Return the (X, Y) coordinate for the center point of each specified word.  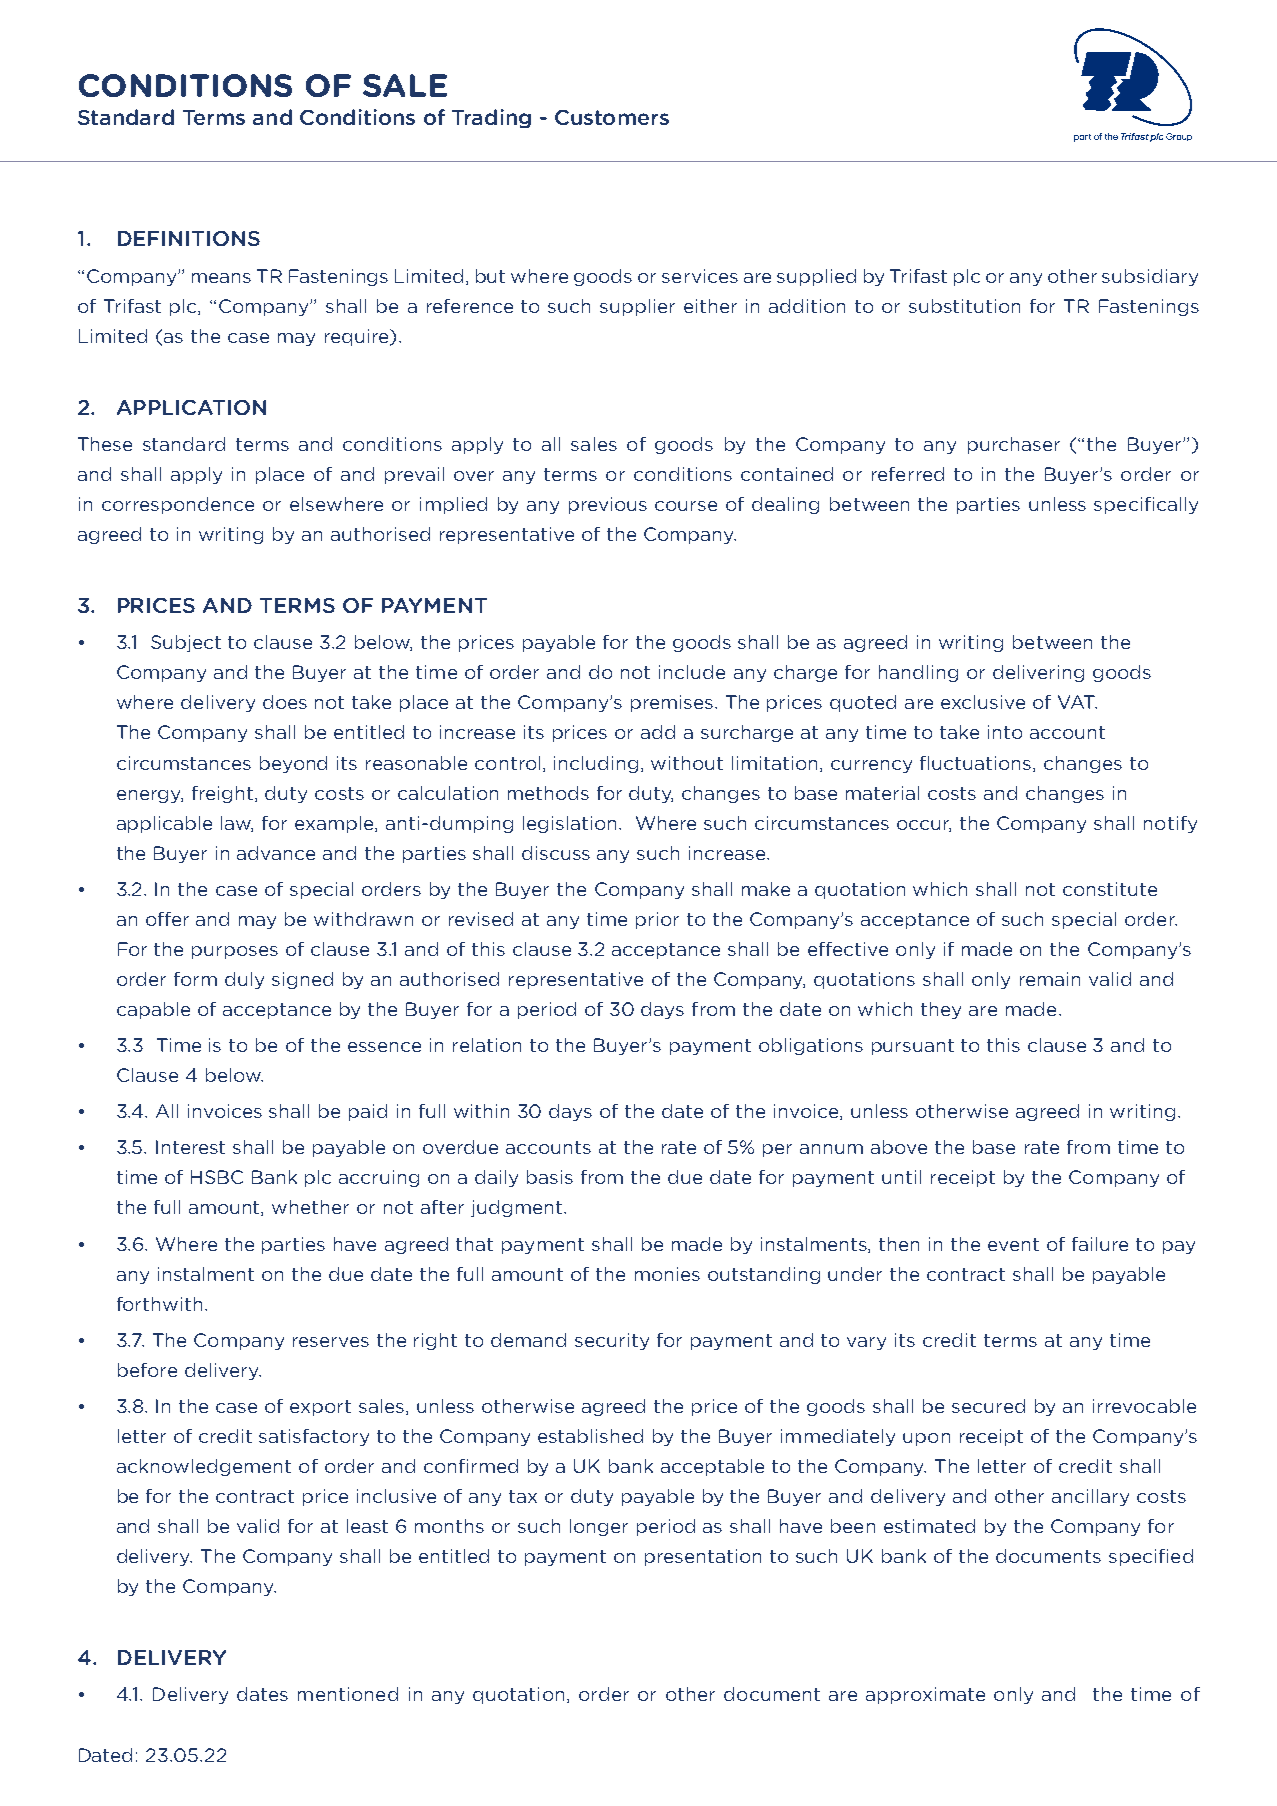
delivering (1038, 673)
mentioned (348, 1694)
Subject (186, 643)
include (692, 672)
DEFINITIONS (189, 238)
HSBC (217, 1177)
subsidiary (1150, 277)
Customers (612, 117)
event (1013, 1244)
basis (550, 1177)
